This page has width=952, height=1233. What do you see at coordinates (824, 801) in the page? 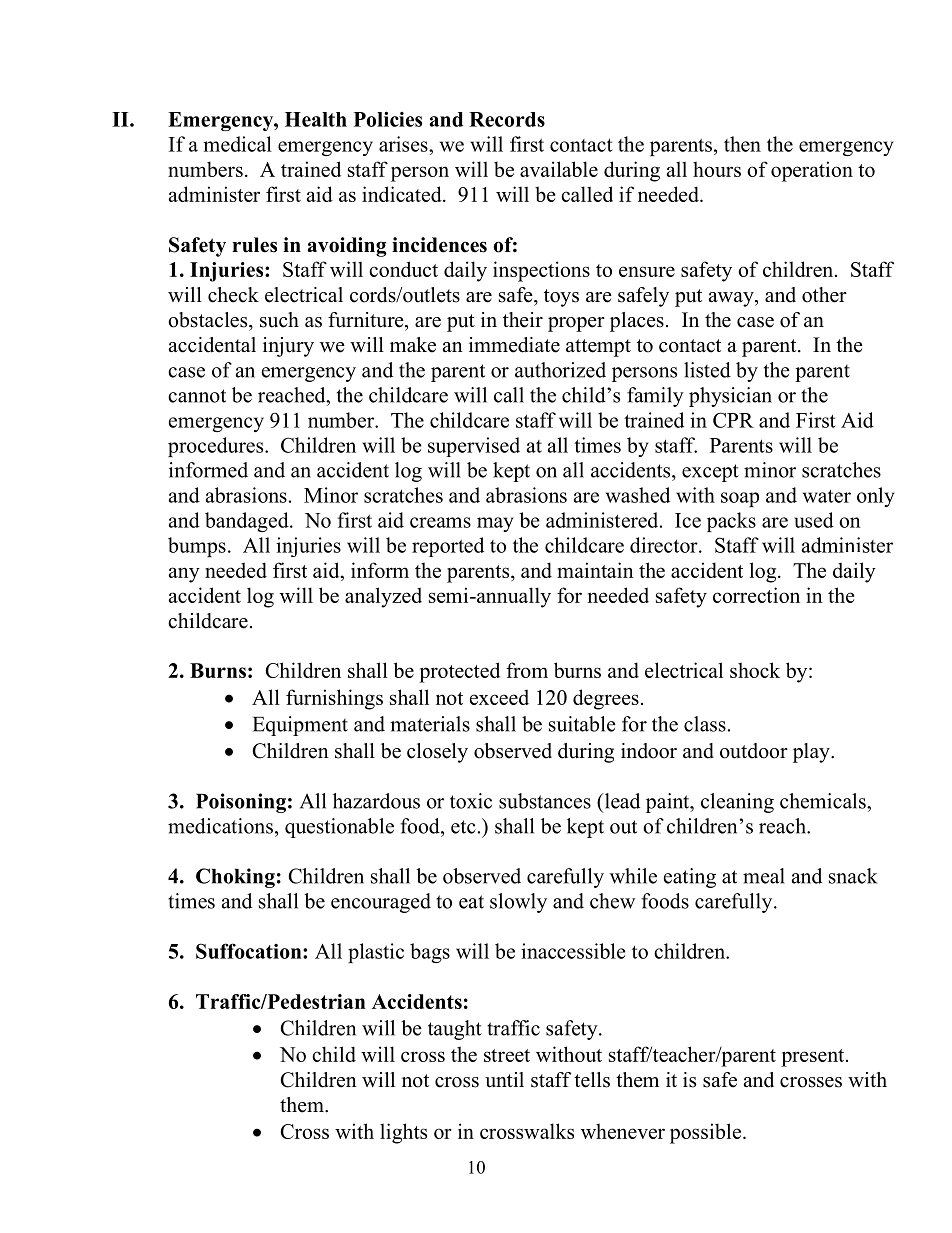
I see `chemicals` at bounding box center [824, 801].
